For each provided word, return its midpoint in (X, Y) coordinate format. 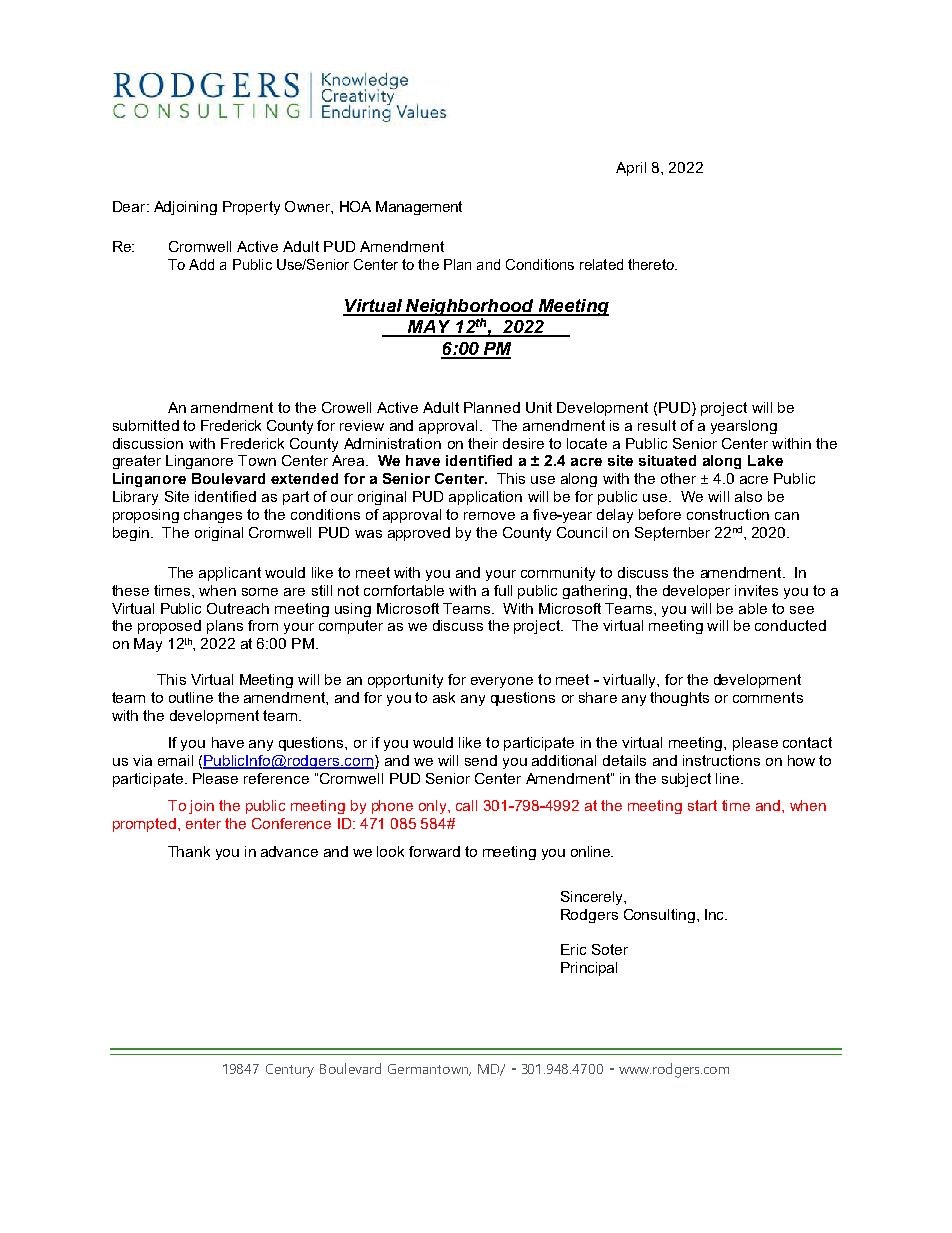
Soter (610, 949)
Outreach (238, 608)
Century (290, 1071)
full (503, 590)
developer (696, 592)
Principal (589, 969)
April (631, 169)
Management (419, 208)
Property (251, 208)
